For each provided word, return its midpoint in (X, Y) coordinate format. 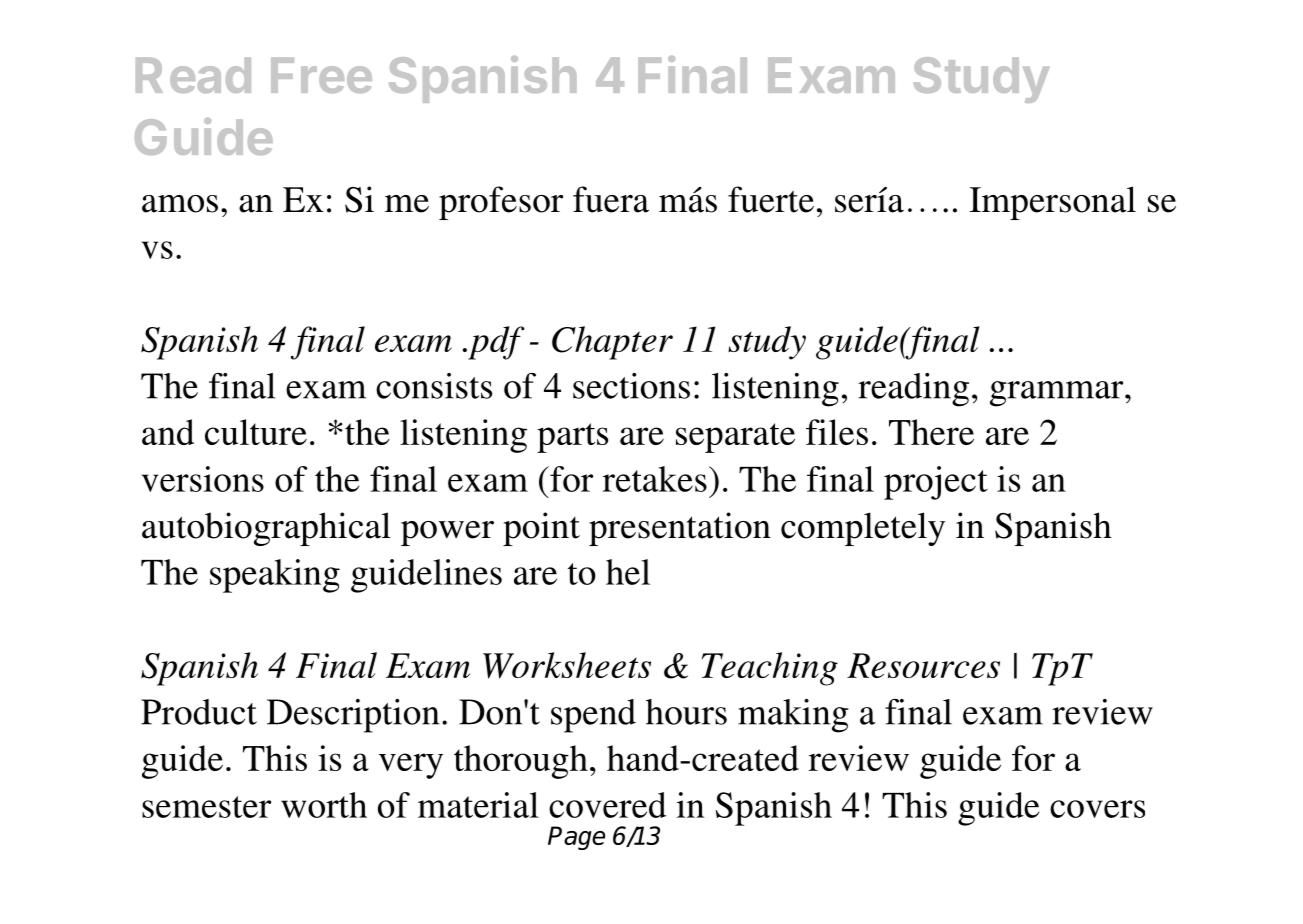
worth (324, 805)
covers (1097, 809)
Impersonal (1052, 203)
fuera (611, 199)
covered (607, 805)
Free (321, 75)
